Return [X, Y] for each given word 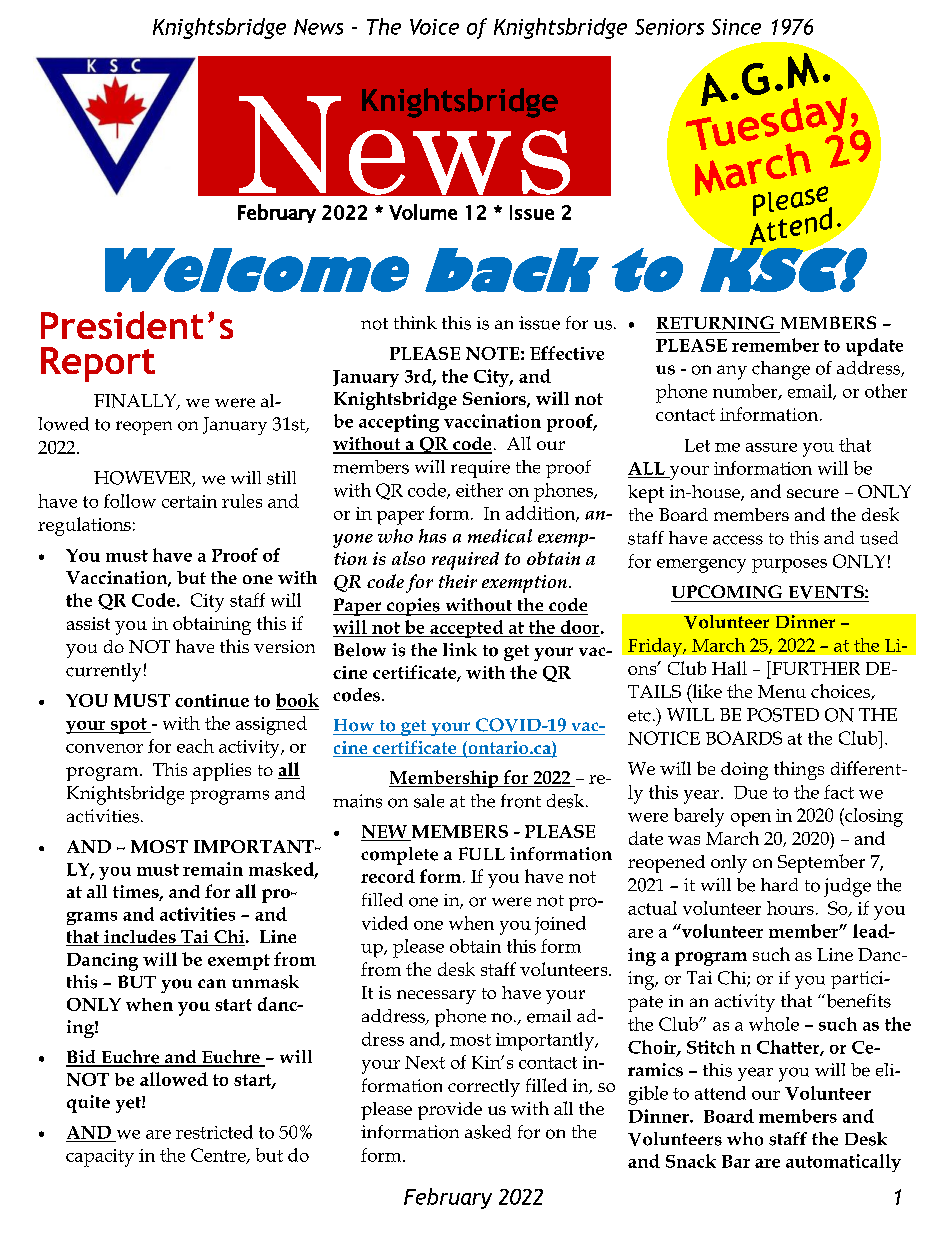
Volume [423, 212]
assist [88, 623]
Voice [434, 27]
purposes [789, 566]
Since [736, 27]
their [458, 581]
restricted [214, 1132]
